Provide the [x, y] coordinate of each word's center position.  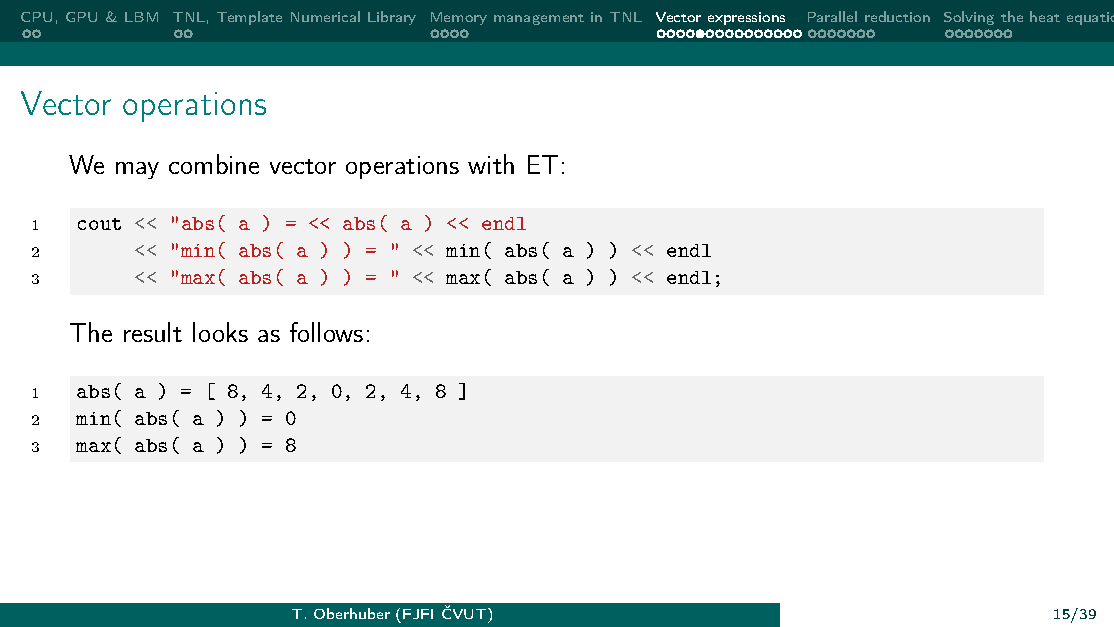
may [137, 170]
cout [99, 224]
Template [249, 18]
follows [326, 332]
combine [214, 164]
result [153, 332]
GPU [81, 17]
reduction [897, 16]
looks [220, 332]
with [491, 164]
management [539, 19]
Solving [969, 18]
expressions [746, 18]
